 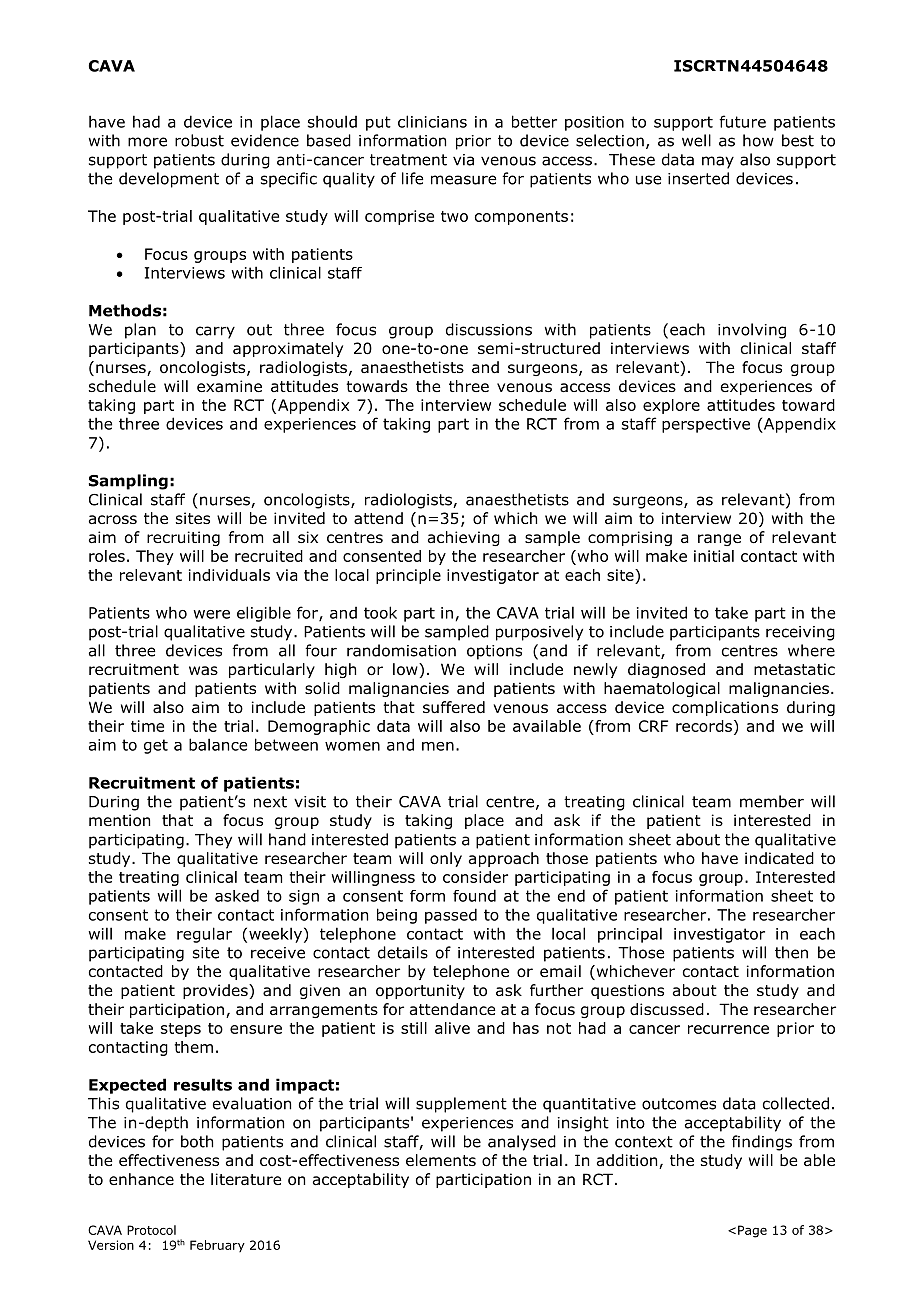 What do you see at coordinates (452, 1028) in the document?
I see `alive` at bounding box center [452, 1028].
